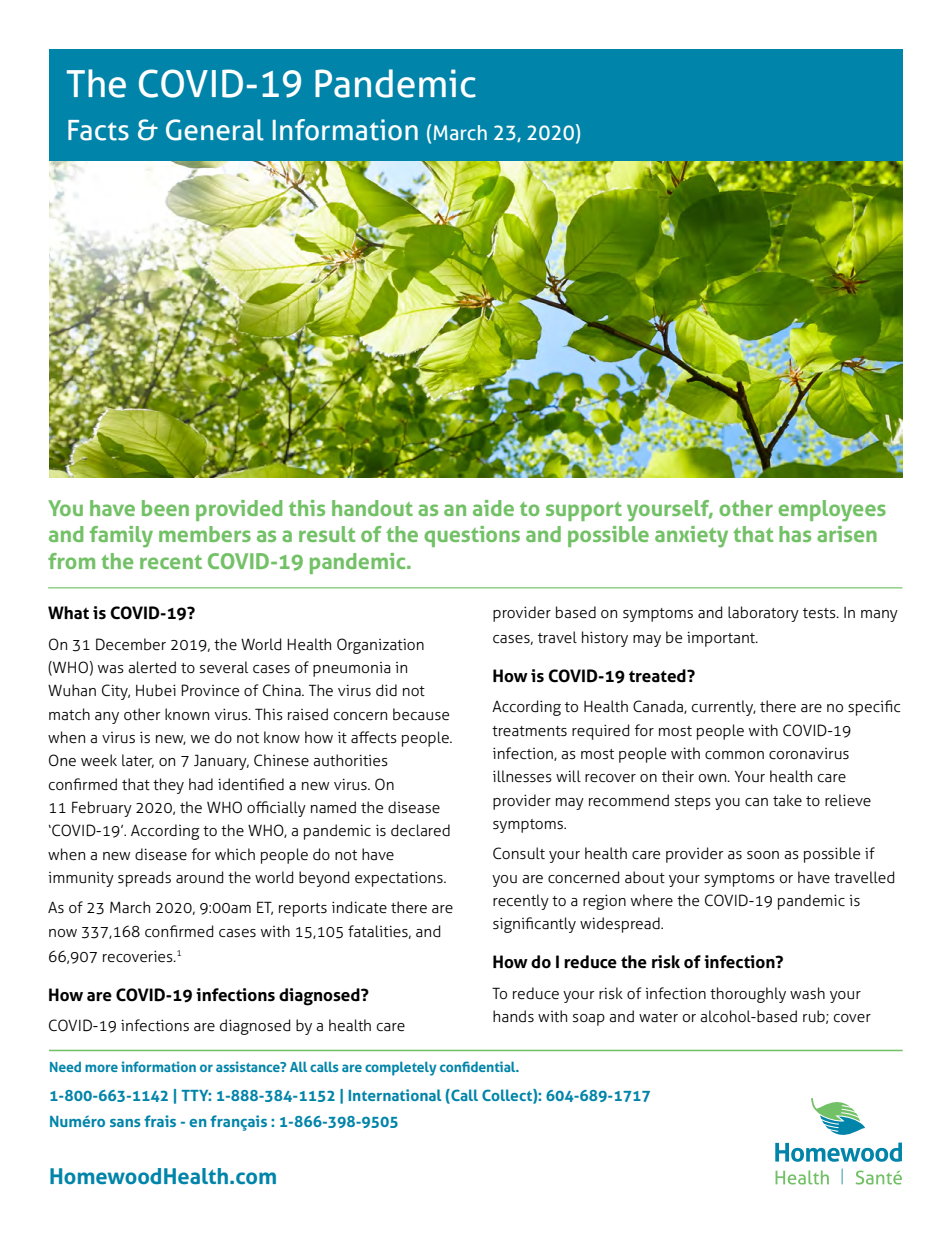 The height and width of the screenshot is (1233, 952). What do you see at coordinates (121, 537) in the screenshot?
I see `family` at bounding box center [121, 537].
